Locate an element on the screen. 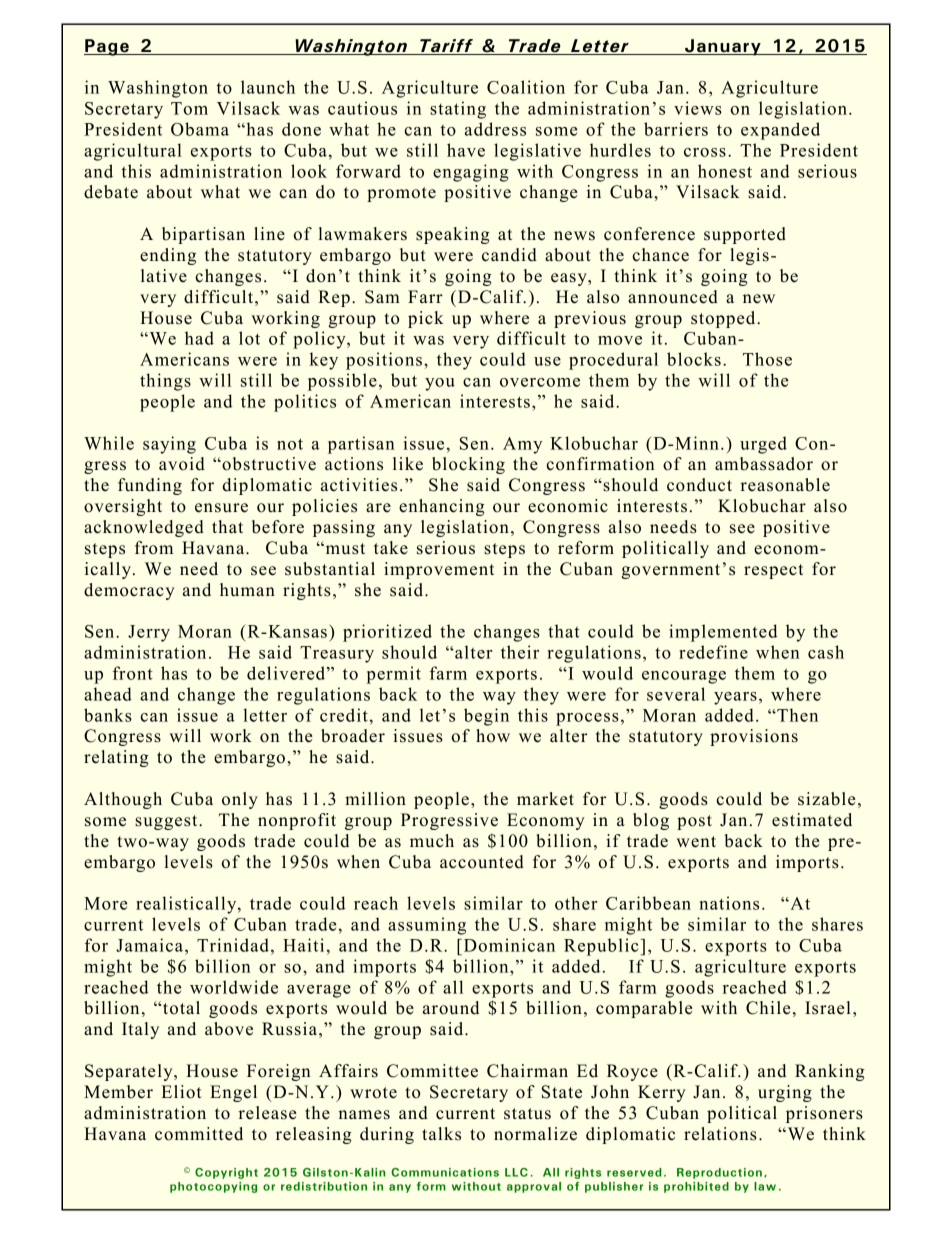  Communications is located at coordinates (445, 1172).
